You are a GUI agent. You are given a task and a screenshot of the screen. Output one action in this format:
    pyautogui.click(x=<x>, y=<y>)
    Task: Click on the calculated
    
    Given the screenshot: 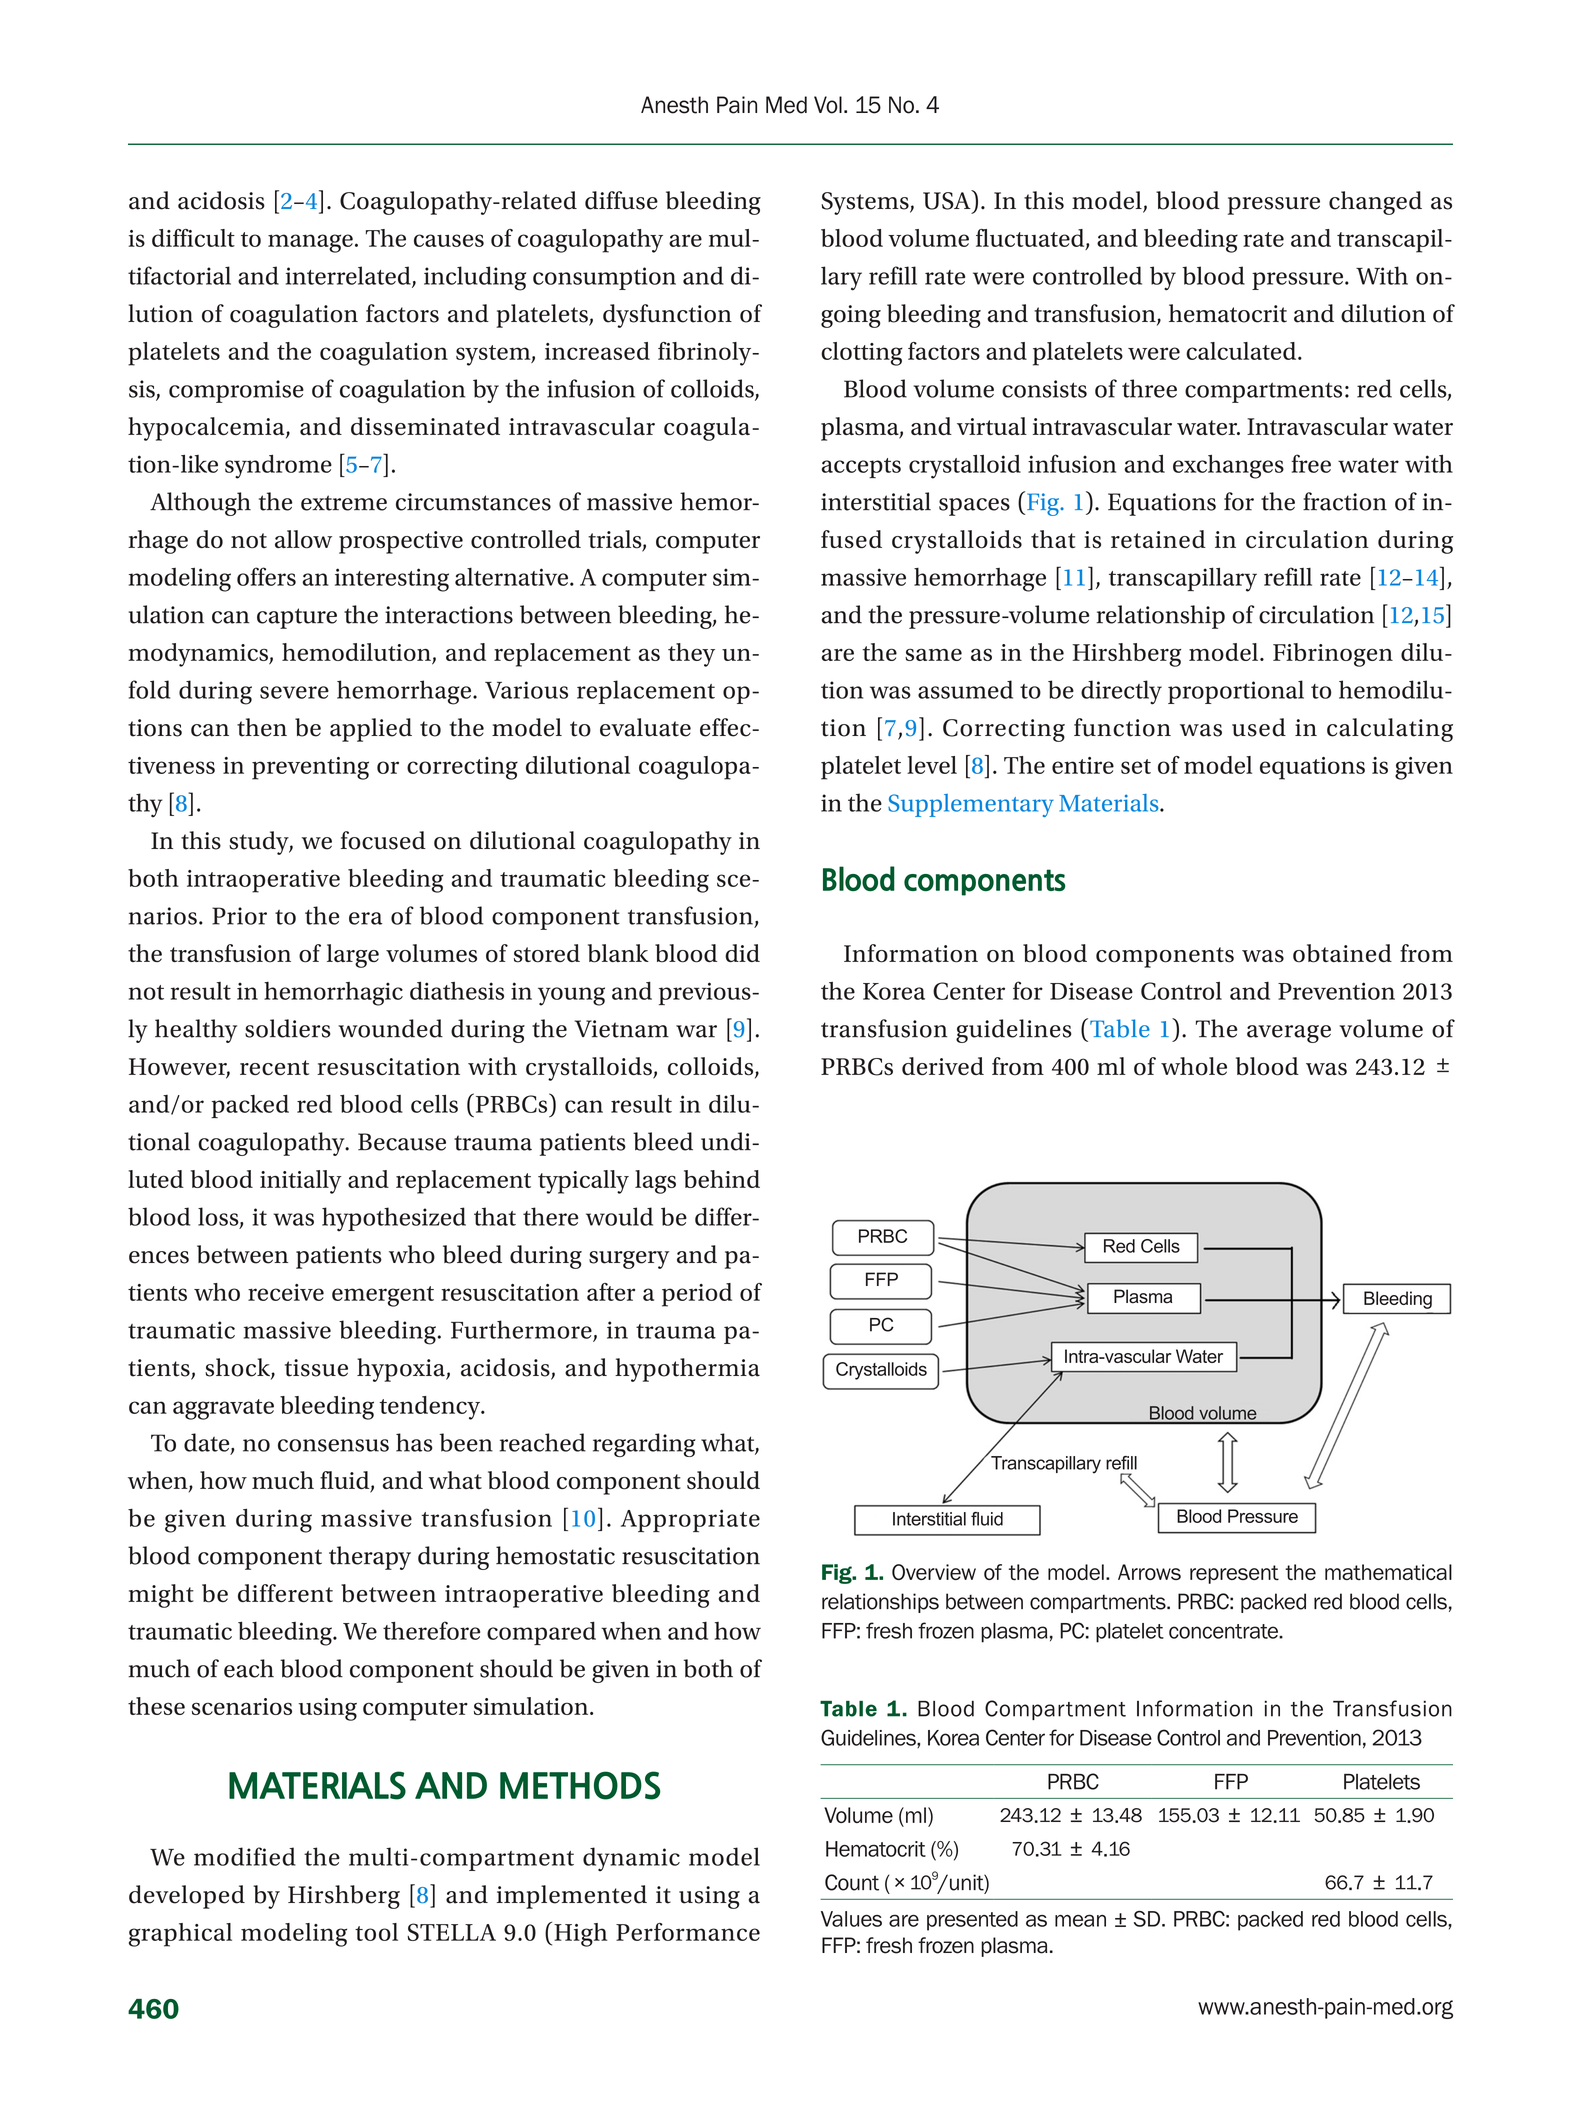 What is the action you would take?
    pyautogui.click(x=1242, y=351)
